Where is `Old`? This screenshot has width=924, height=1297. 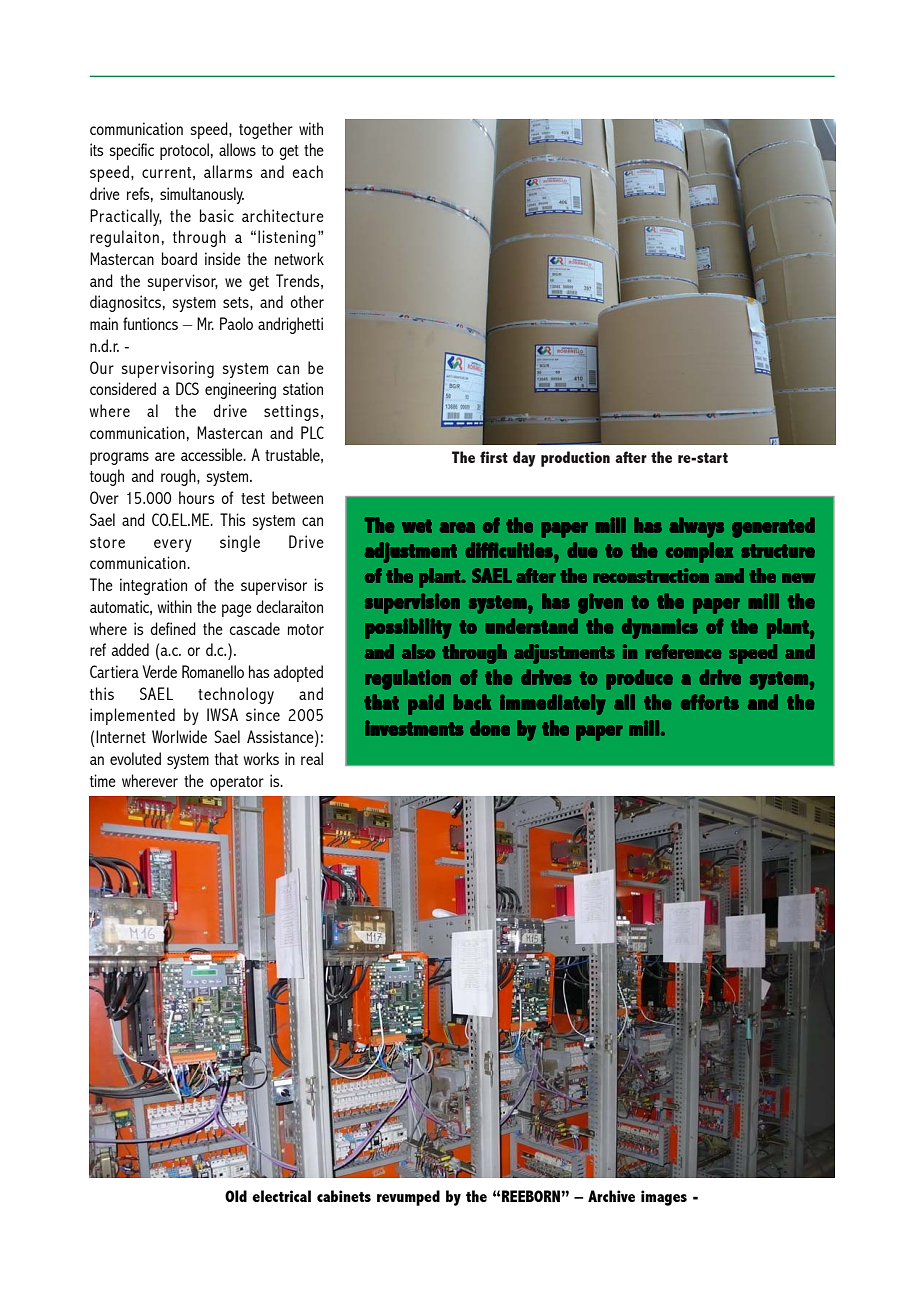
Old is located at coordinates (236, 1196).
